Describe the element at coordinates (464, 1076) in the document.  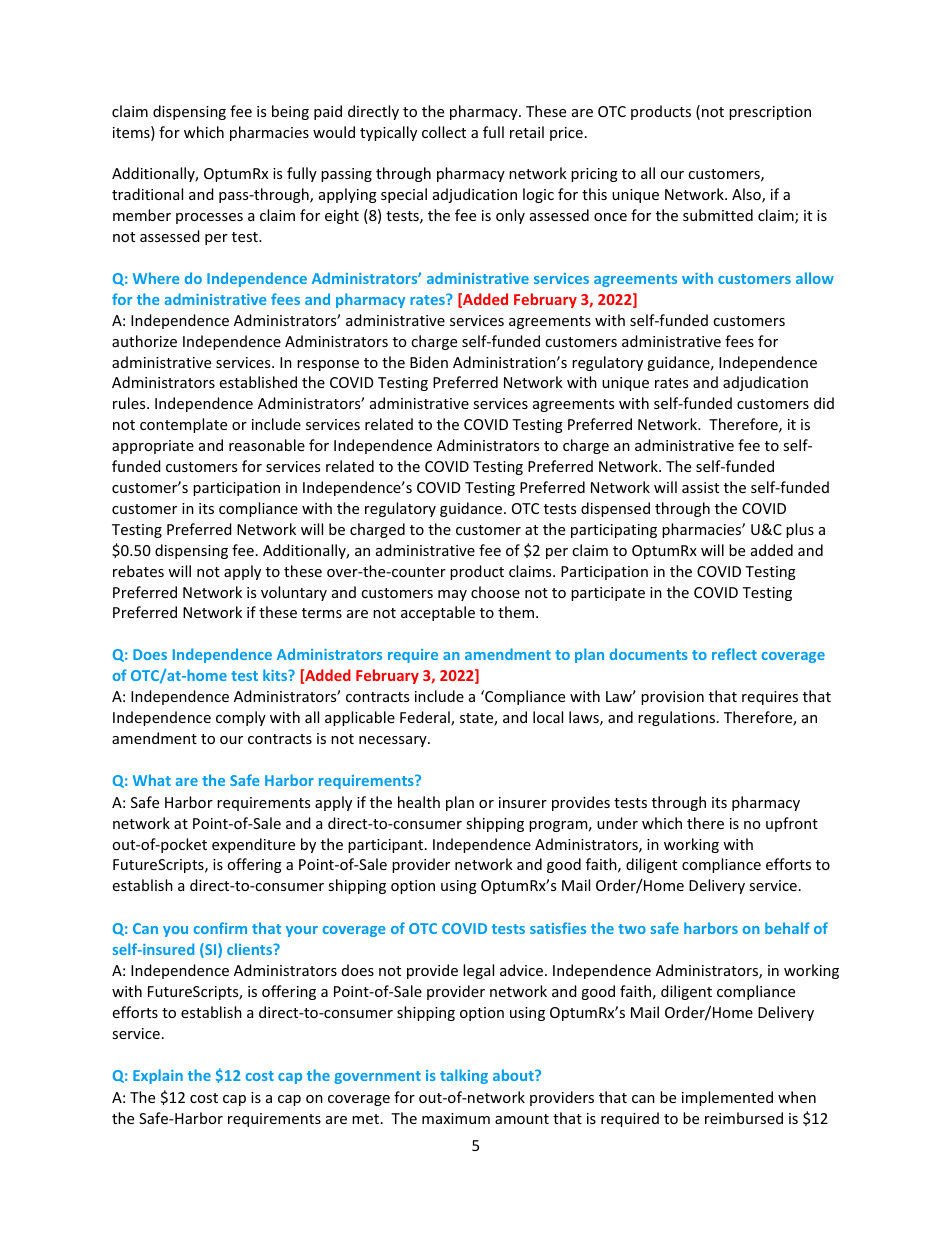
I see `talking` at that location.
